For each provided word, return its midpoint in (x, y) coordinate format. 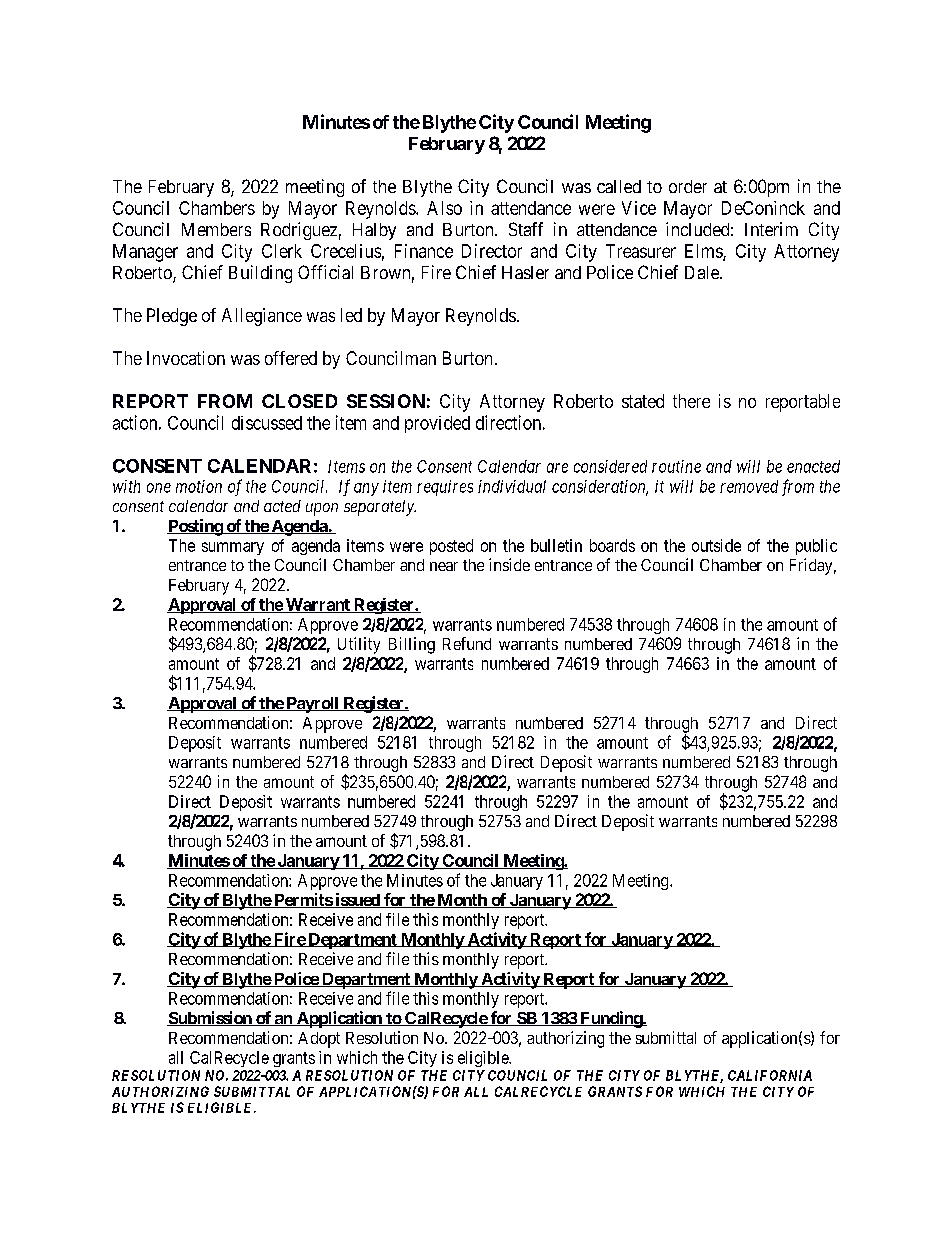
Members (216, 229)
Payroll (312, 705)
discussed (267, 423)
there (691, 401)
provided (437, 424)
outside (716, 545)
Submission (210, 1018)
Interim (771, 229)
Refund (467, 643)
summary (233, 548)
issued (357, 900)
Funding (611, 1019)
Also (444, 208)
